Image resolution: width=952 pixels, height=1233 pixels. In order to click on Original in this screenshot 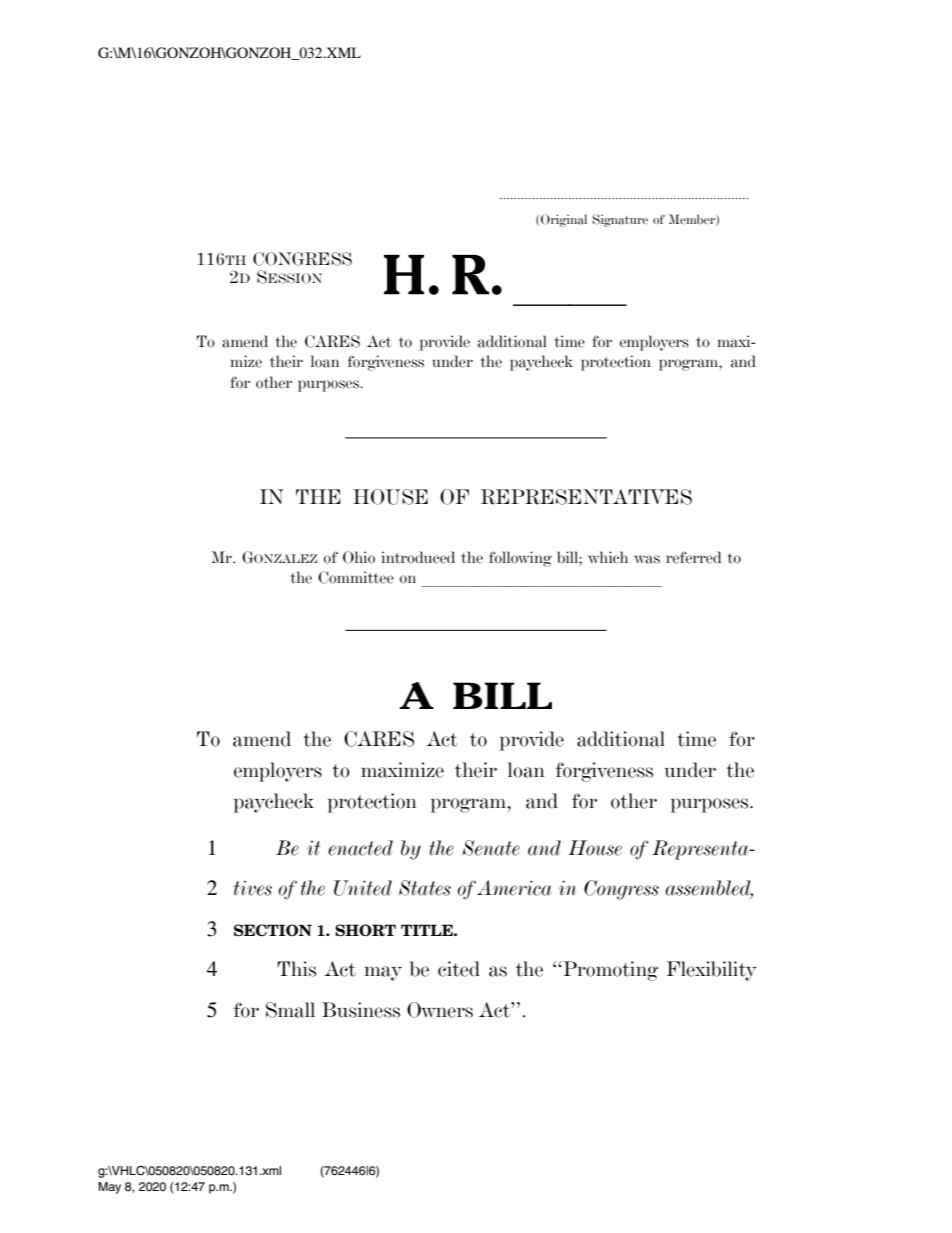, I will do `click(564, 220)`.
